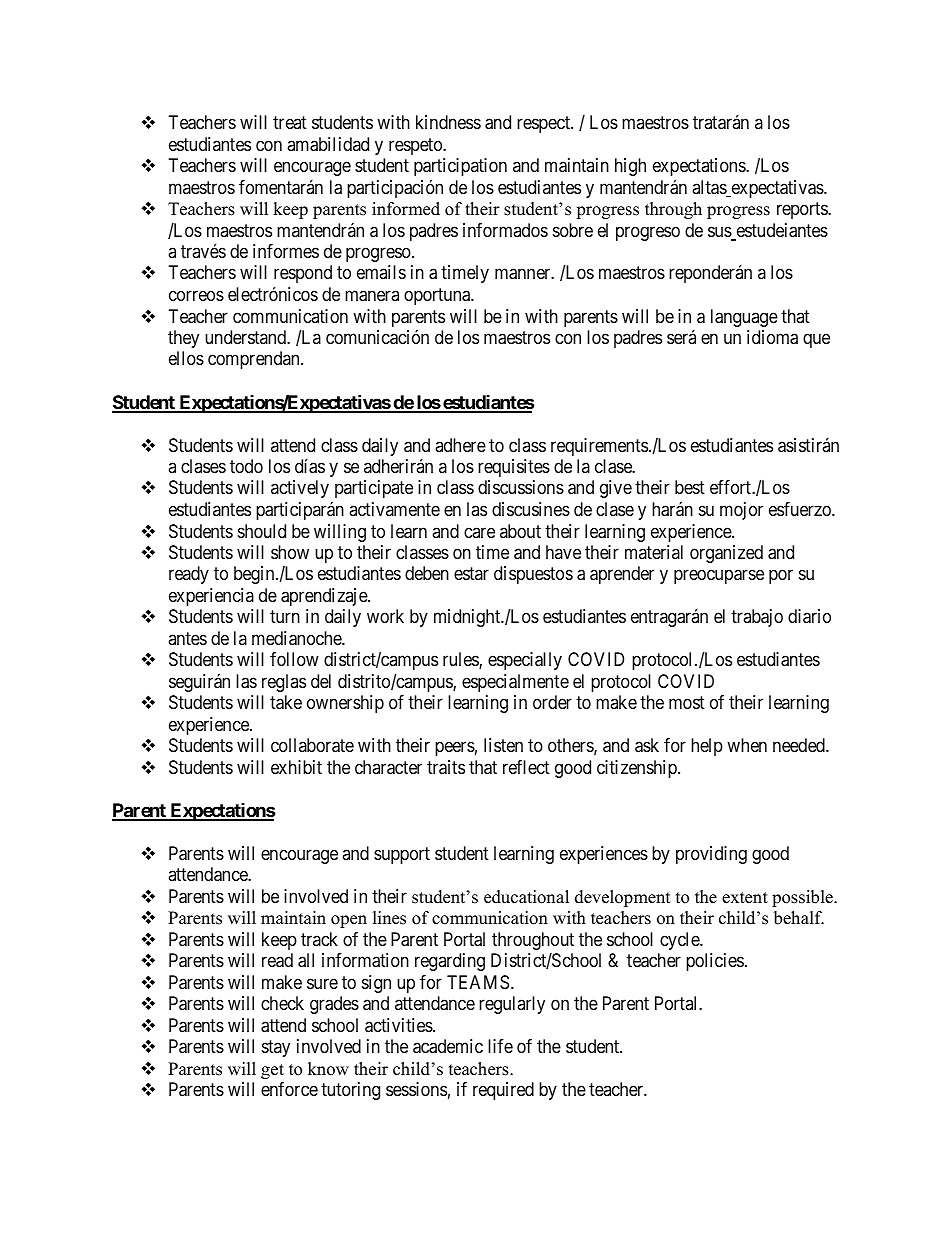 Image resolution: width=952 pixels, height=1233 pixels. What do you see at coordinates (290, 122) in the screenshot?
I see `treat` at bounding box center [290, 122].
